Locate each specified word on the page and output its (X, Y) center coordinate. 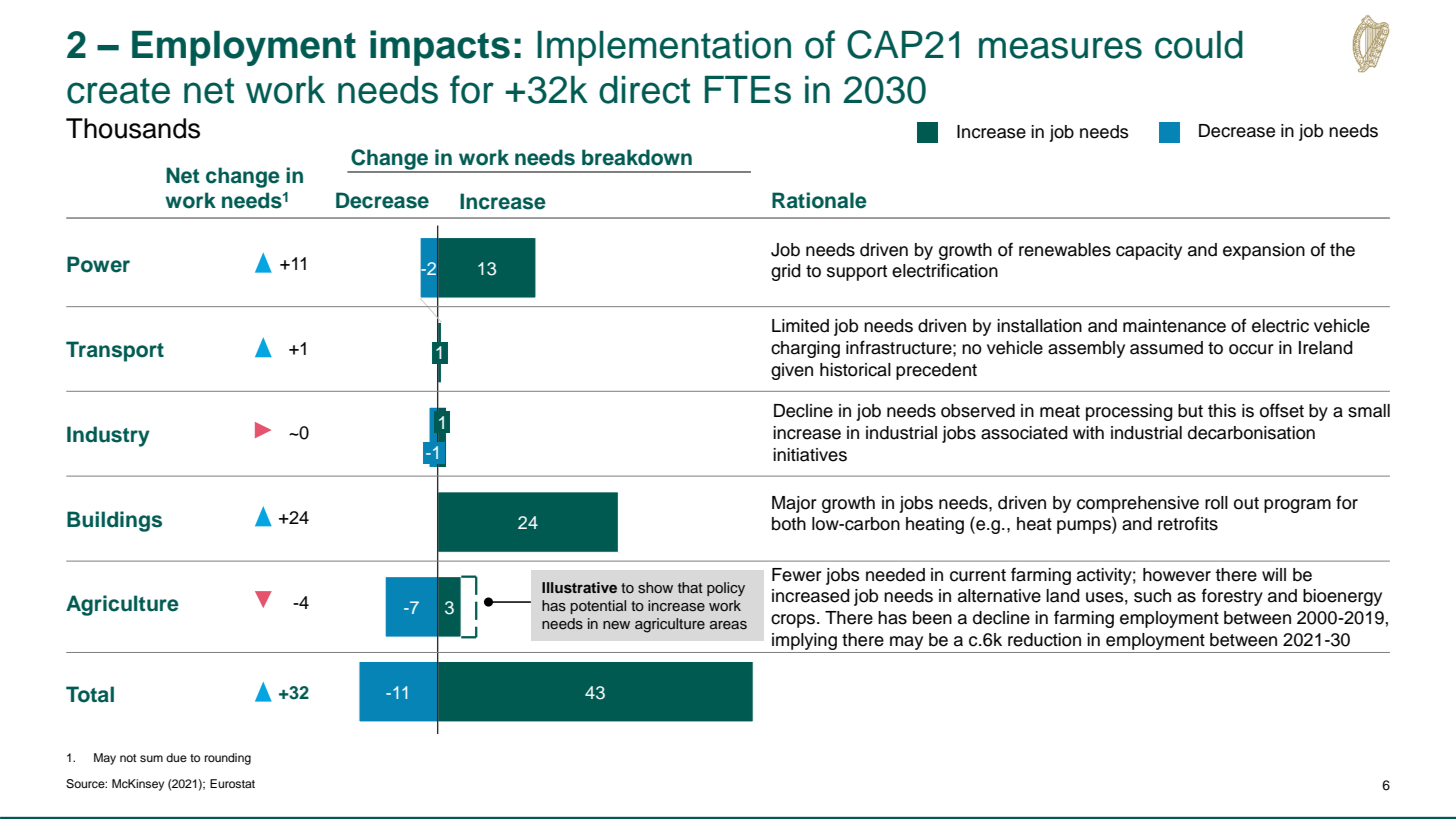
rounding (228, 759)
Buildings (114, 521)
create (118, 91)
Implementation (664, 48)
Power (98, 264)
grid (786, 272)
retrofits (1188, 523)
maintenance (1174, 326)
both (789, 524)
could (1199, 45)
